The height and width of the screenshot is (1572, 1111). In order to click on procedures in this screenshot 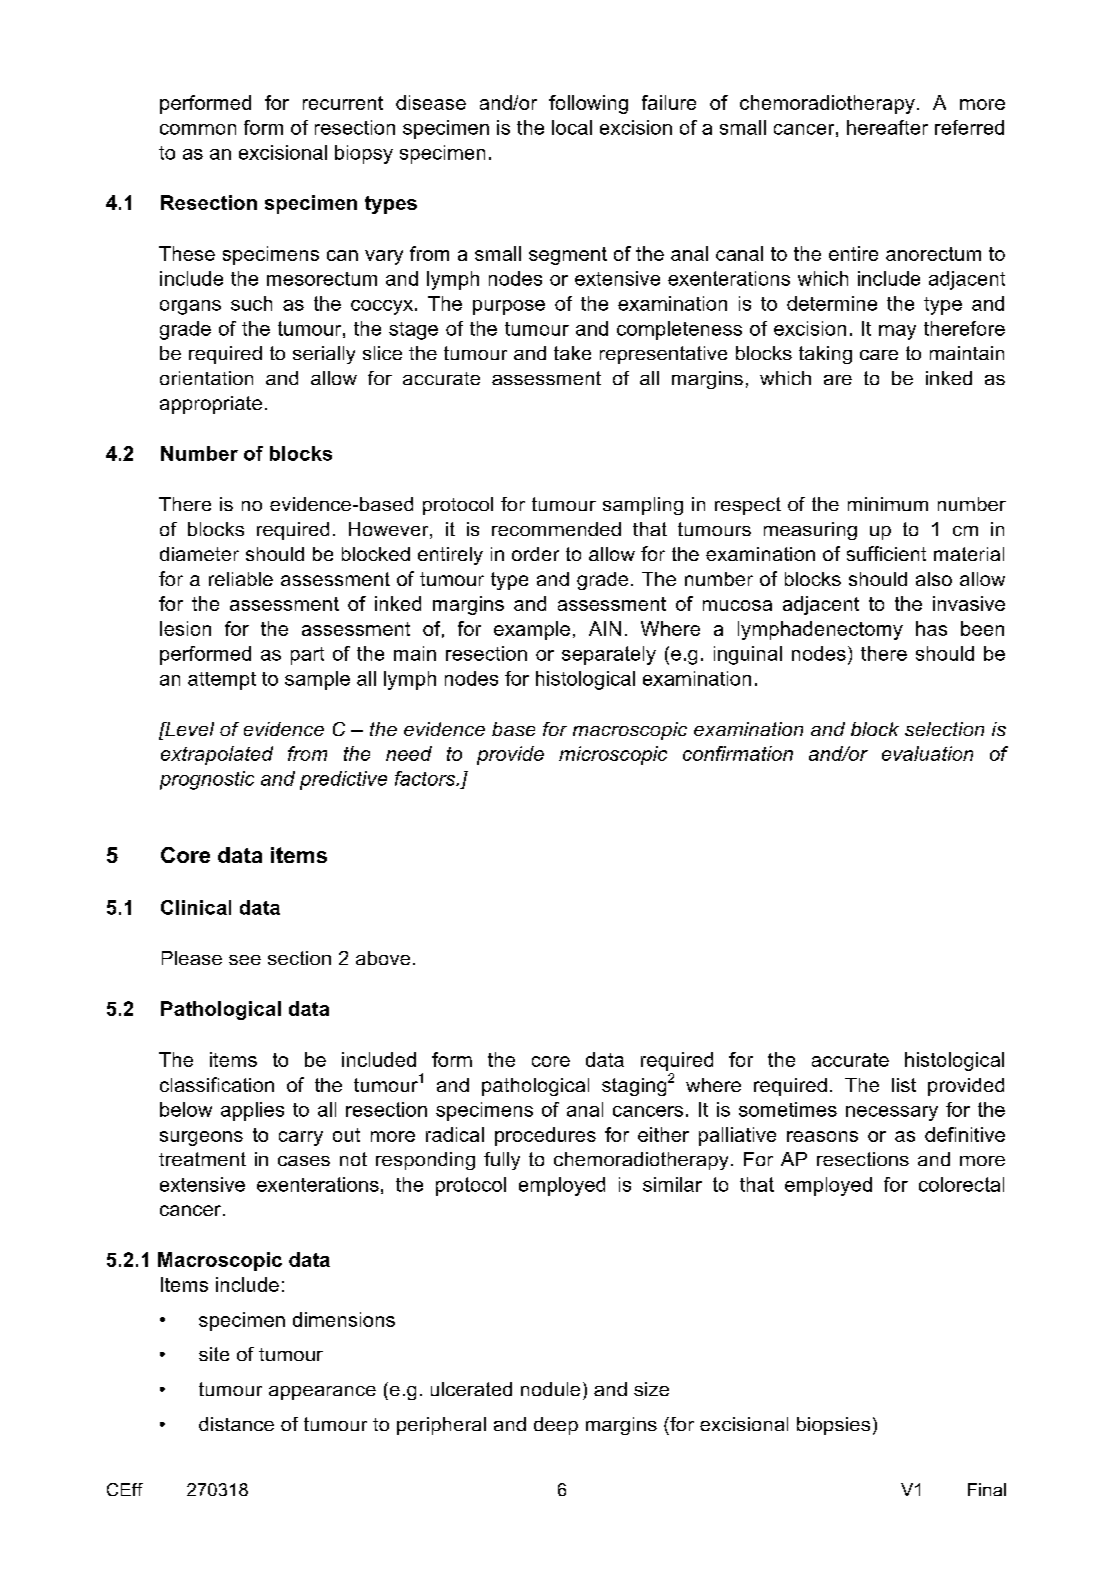, I will do `click(545, 1136)`.
